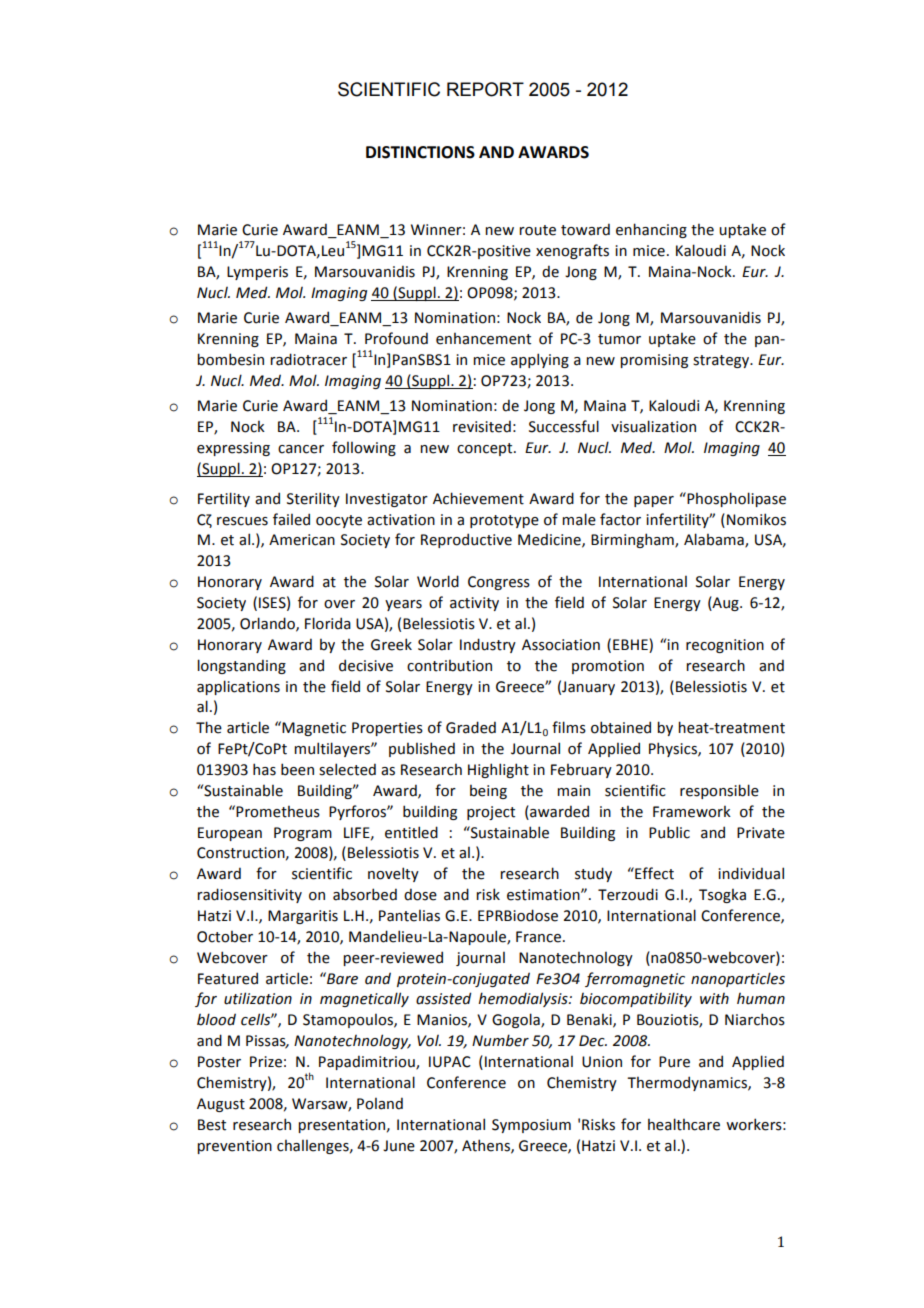  I want to click on Pure, so click(674, 1062).
